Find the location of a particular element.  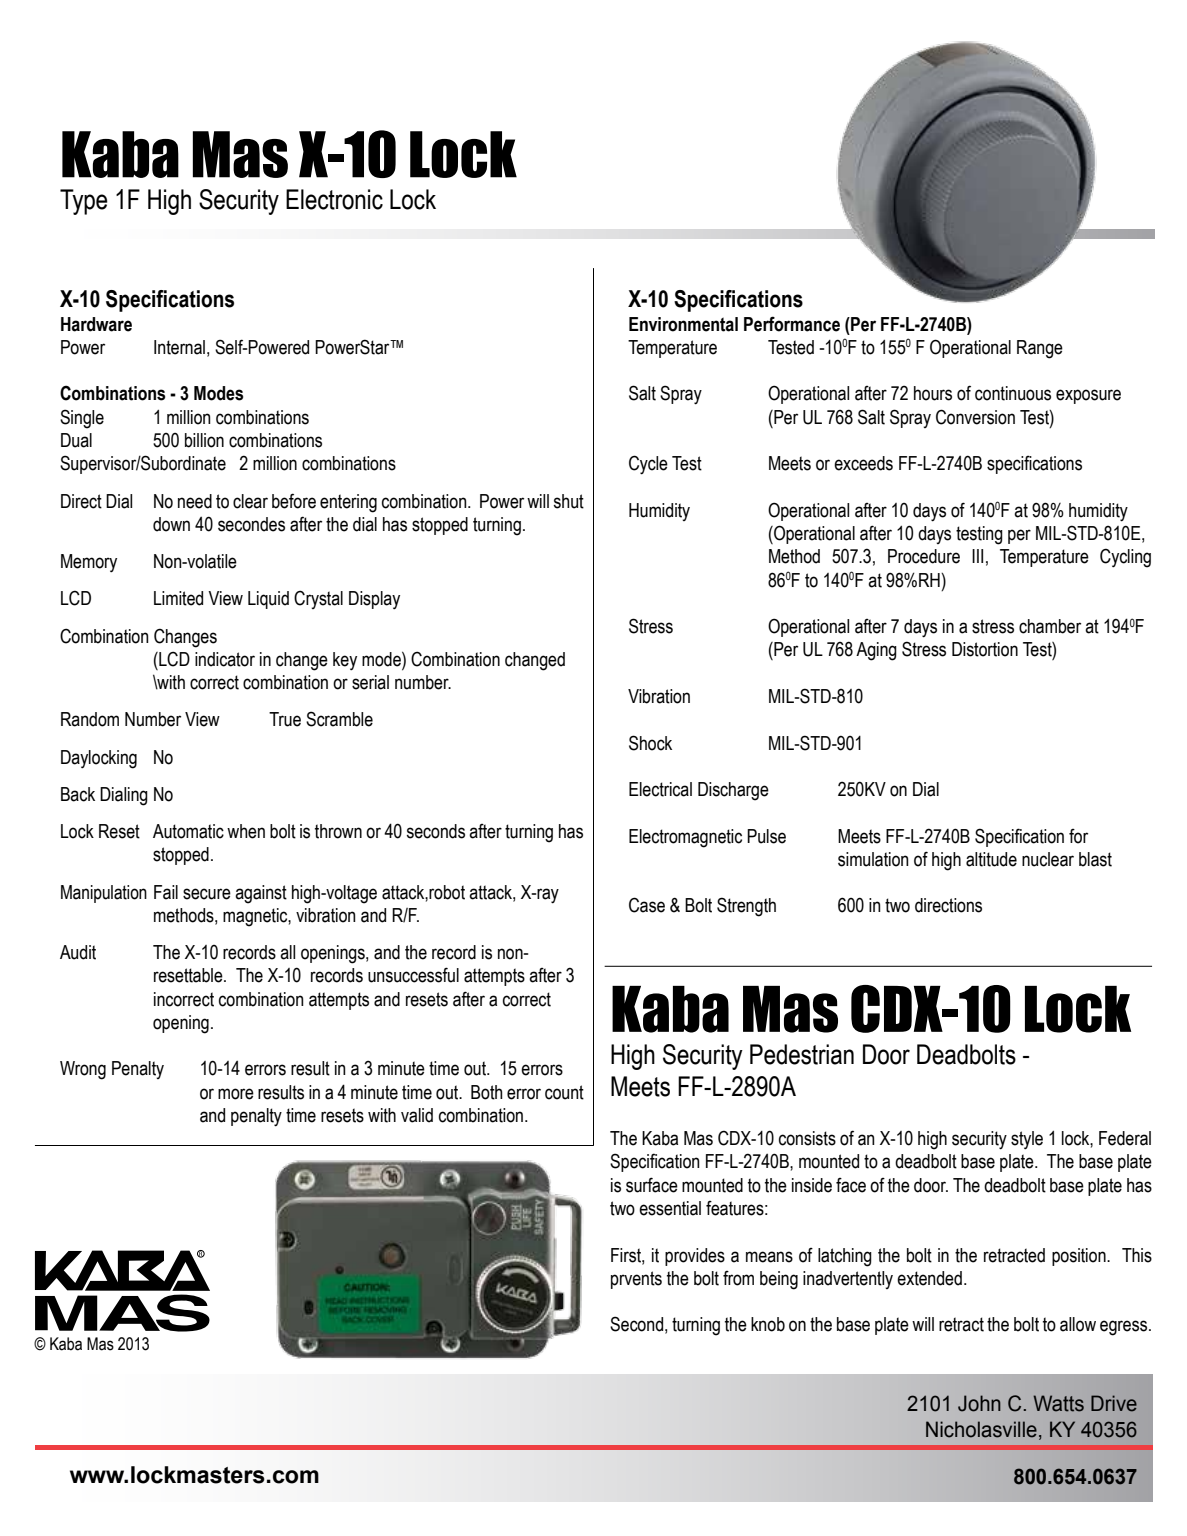

Range is located at coordinates (1040, 349).
